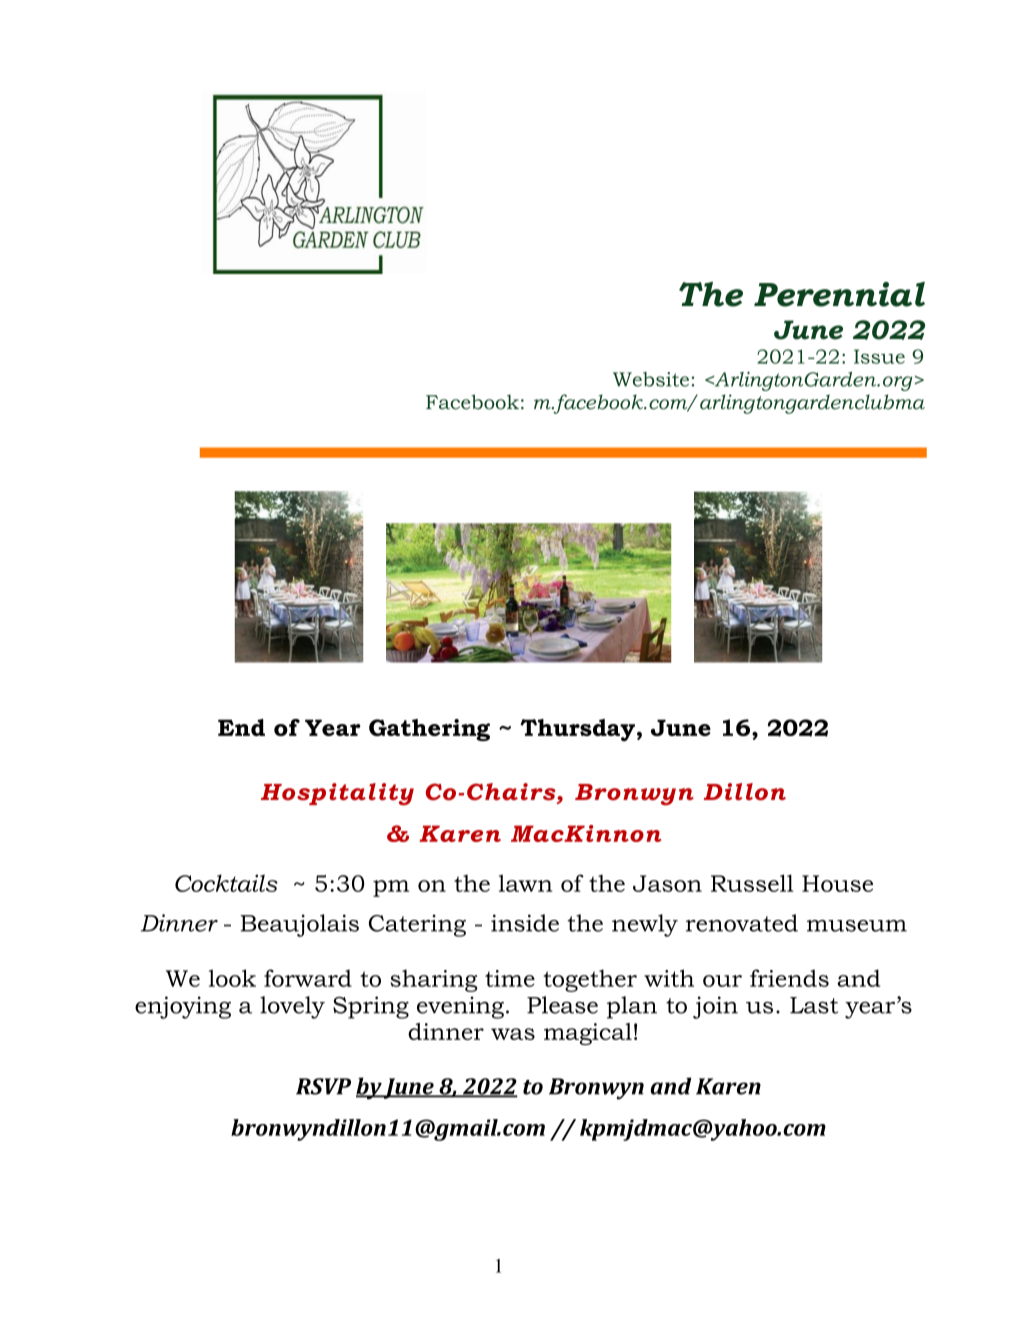 This image has width=1033, height=1337. Describe the element at coordinates (429, 730) in the image. I see `Gathering` at that location.
